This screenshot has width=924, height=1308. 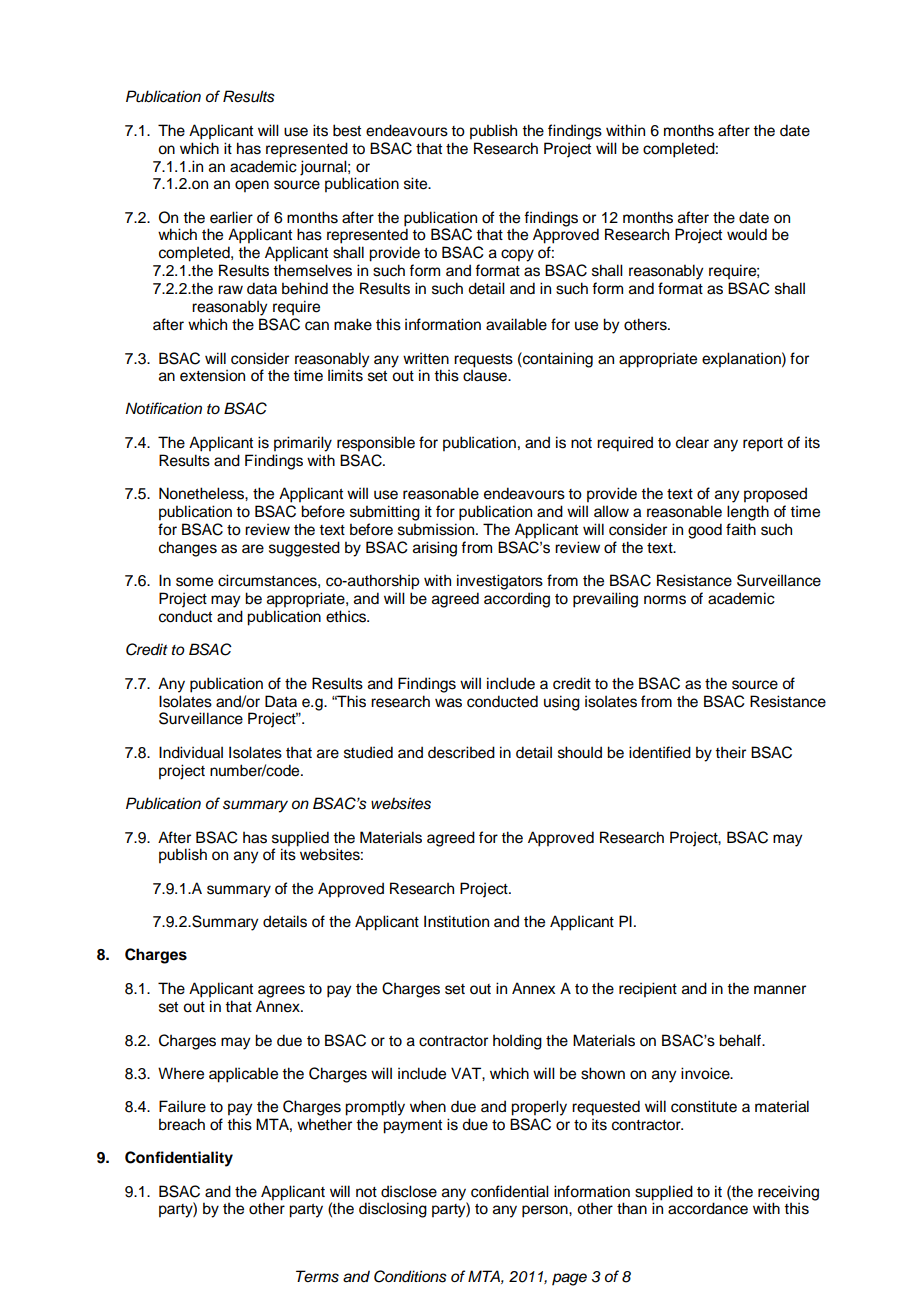 I want to click on recipient, so click(x=648, y=990).
